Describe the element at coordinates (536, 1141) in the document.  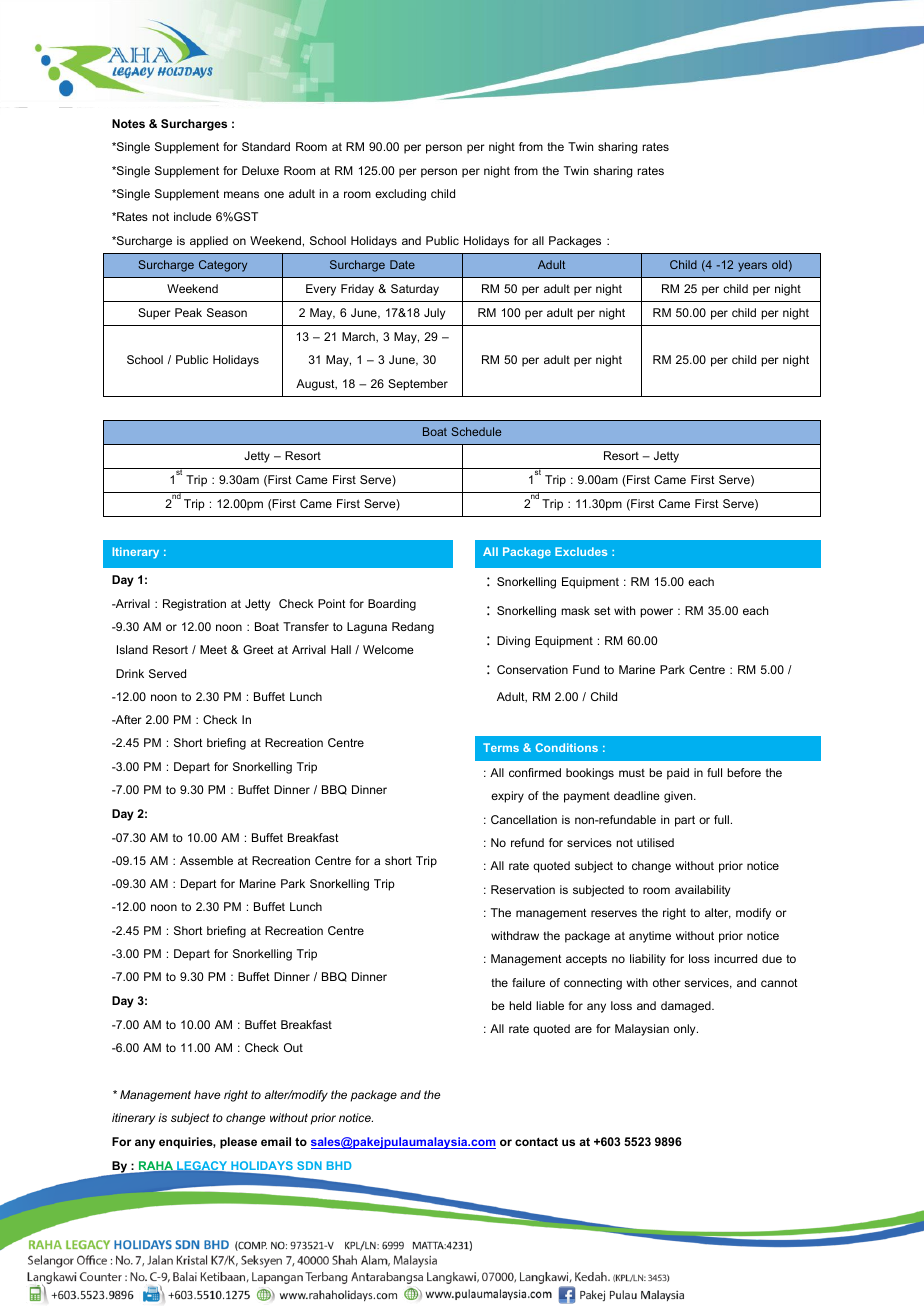
I see `contact` at that location.
